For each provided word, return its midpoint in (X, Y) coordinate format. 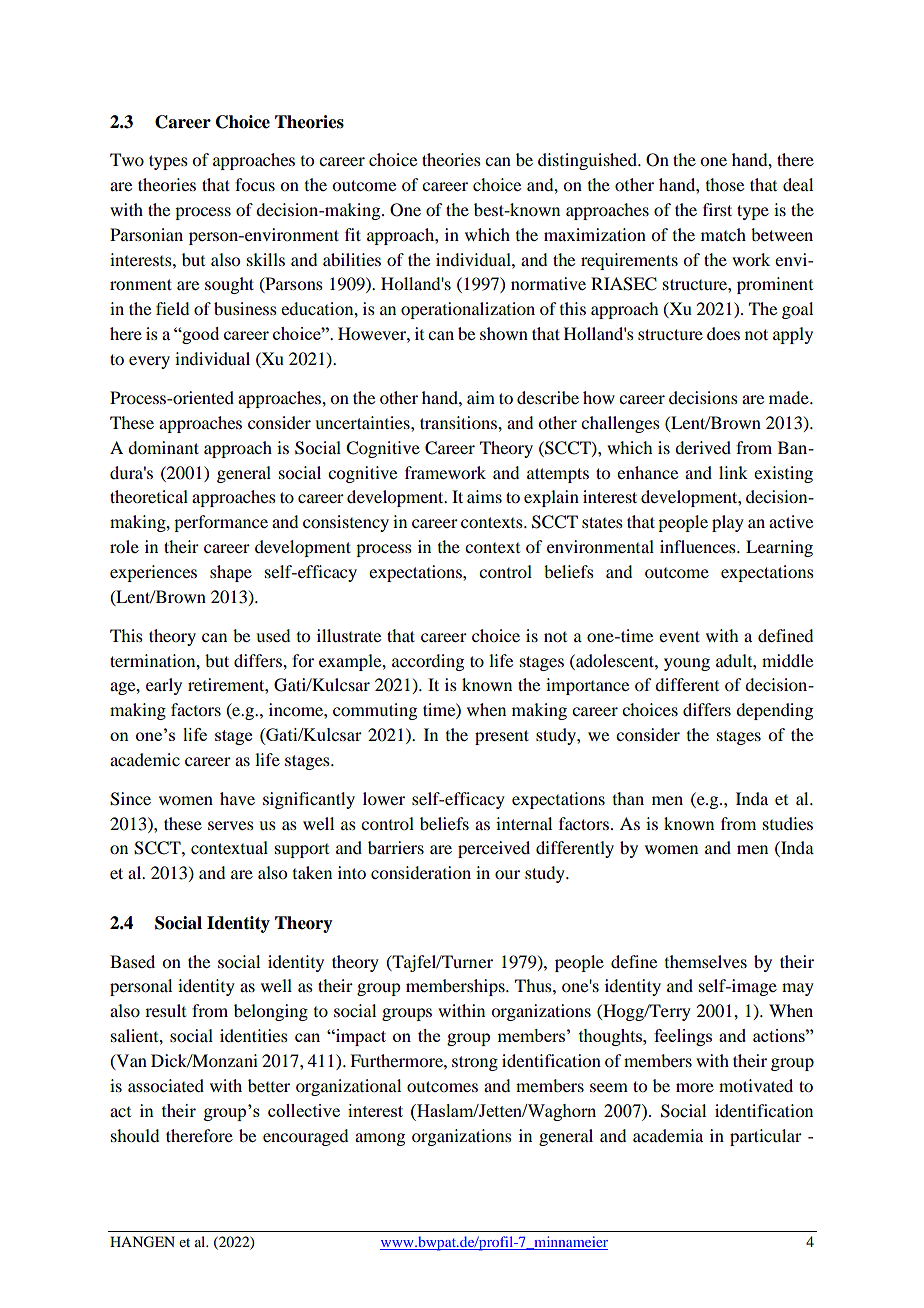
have (237, 798)
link (733, 472)
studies (788, 823)
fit (353, 234)
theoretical (149, 496)
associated (166, 1085)
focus (255, 184)
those (725, 184)
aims (484, 496)
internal (524, 823)
